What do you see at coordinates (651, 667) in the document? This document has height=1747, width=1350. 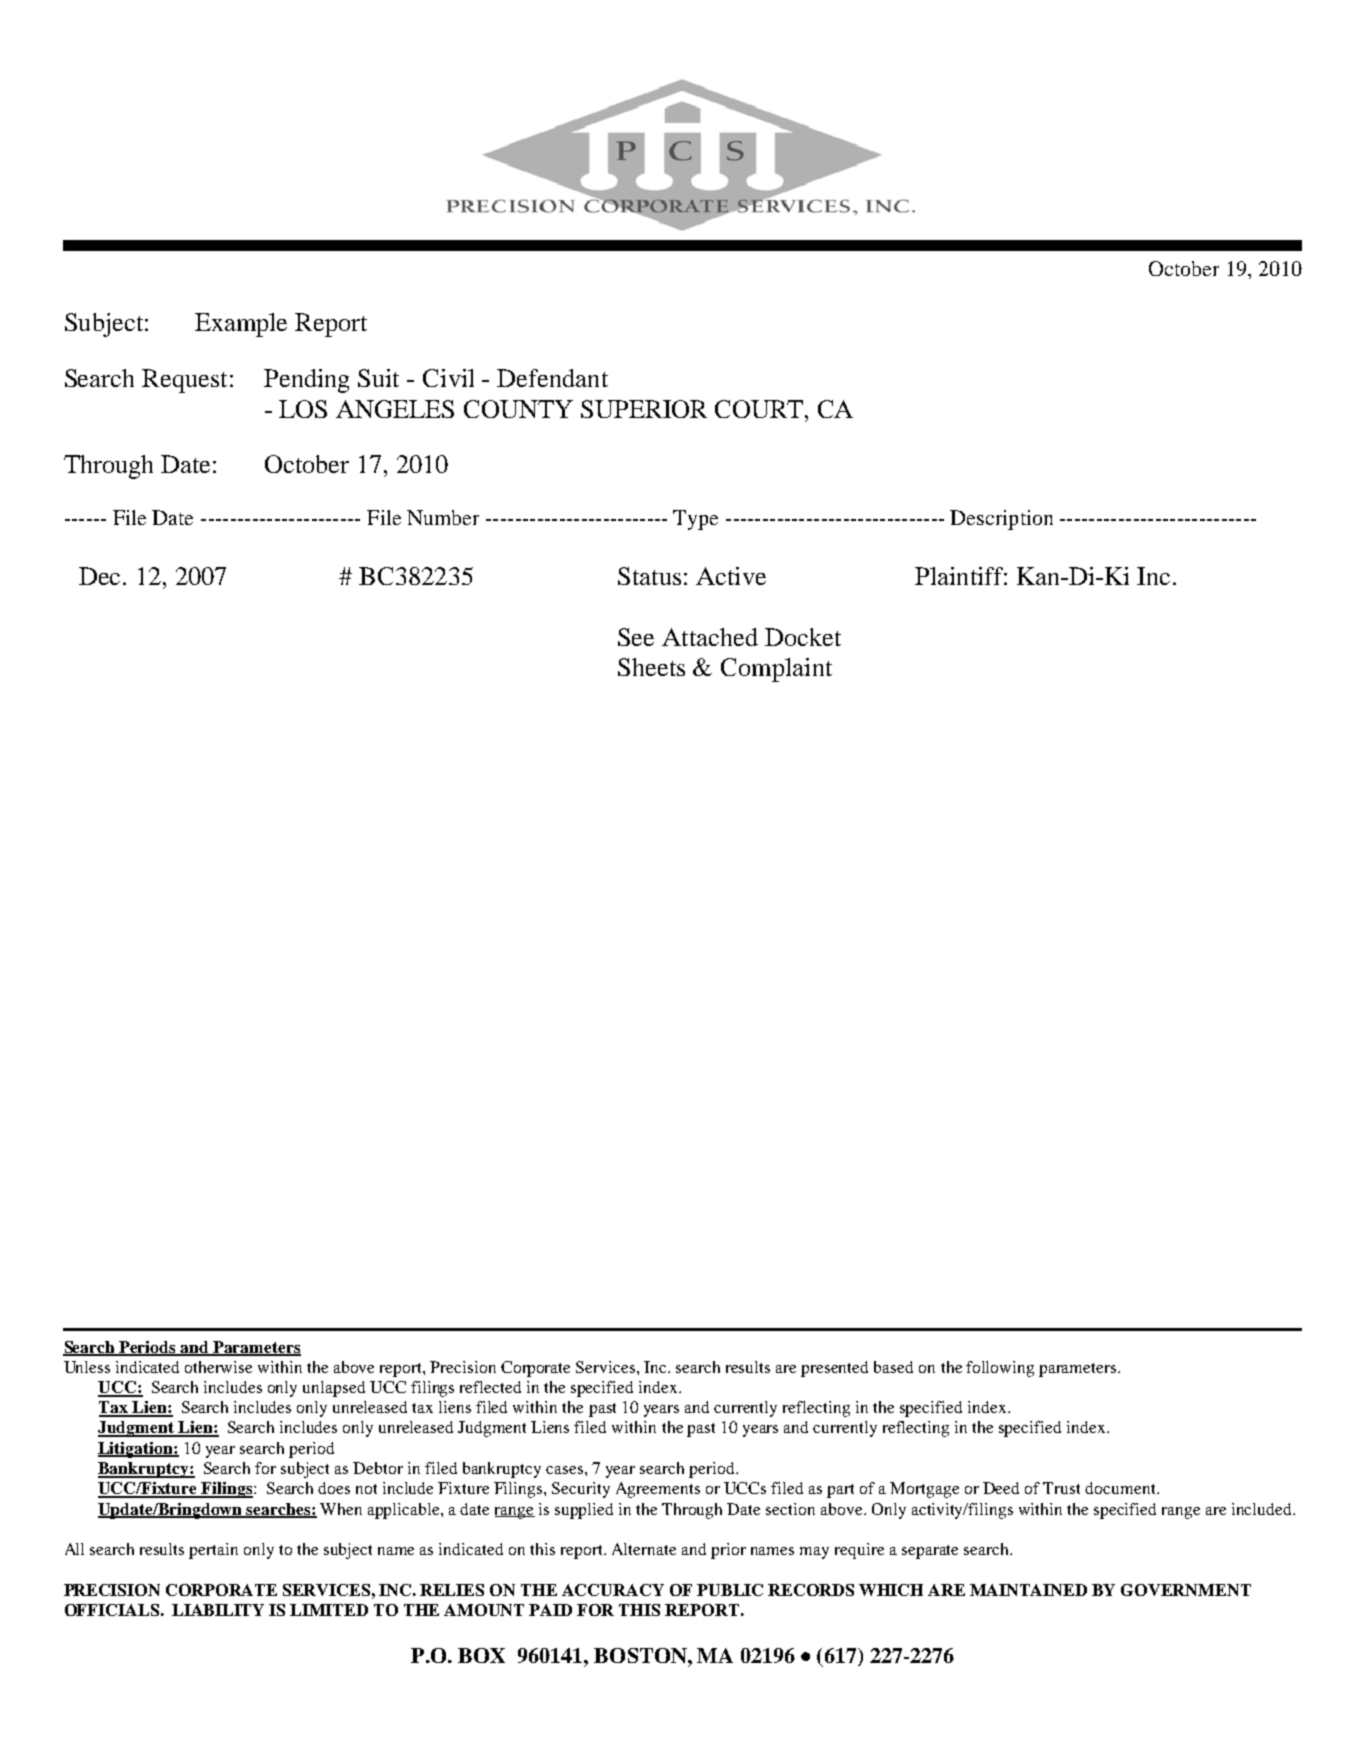 I see `Sheets` at bounding box center [651, 667].
